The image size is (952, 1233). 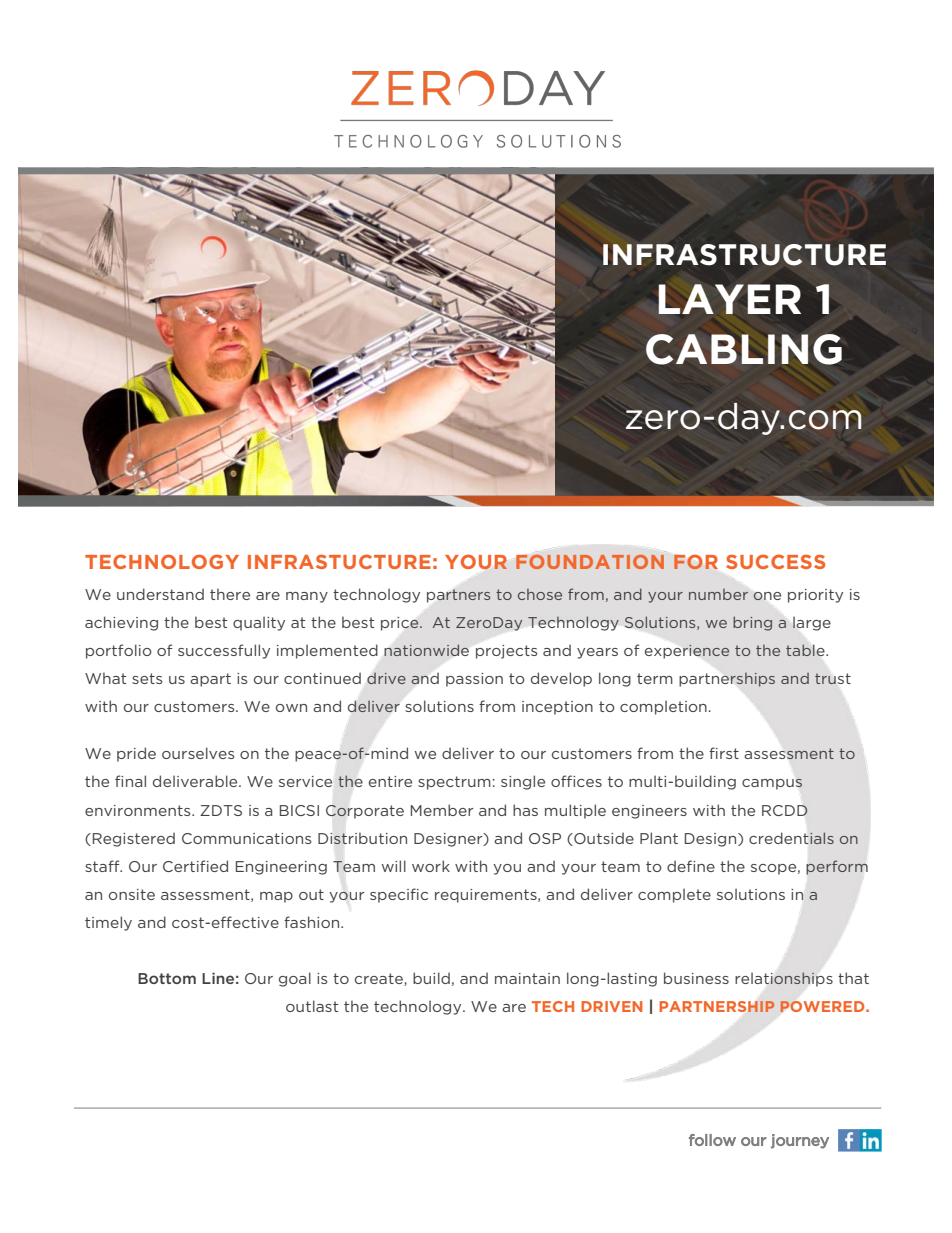 I want to click on understand, so click(x=160, y=594).
